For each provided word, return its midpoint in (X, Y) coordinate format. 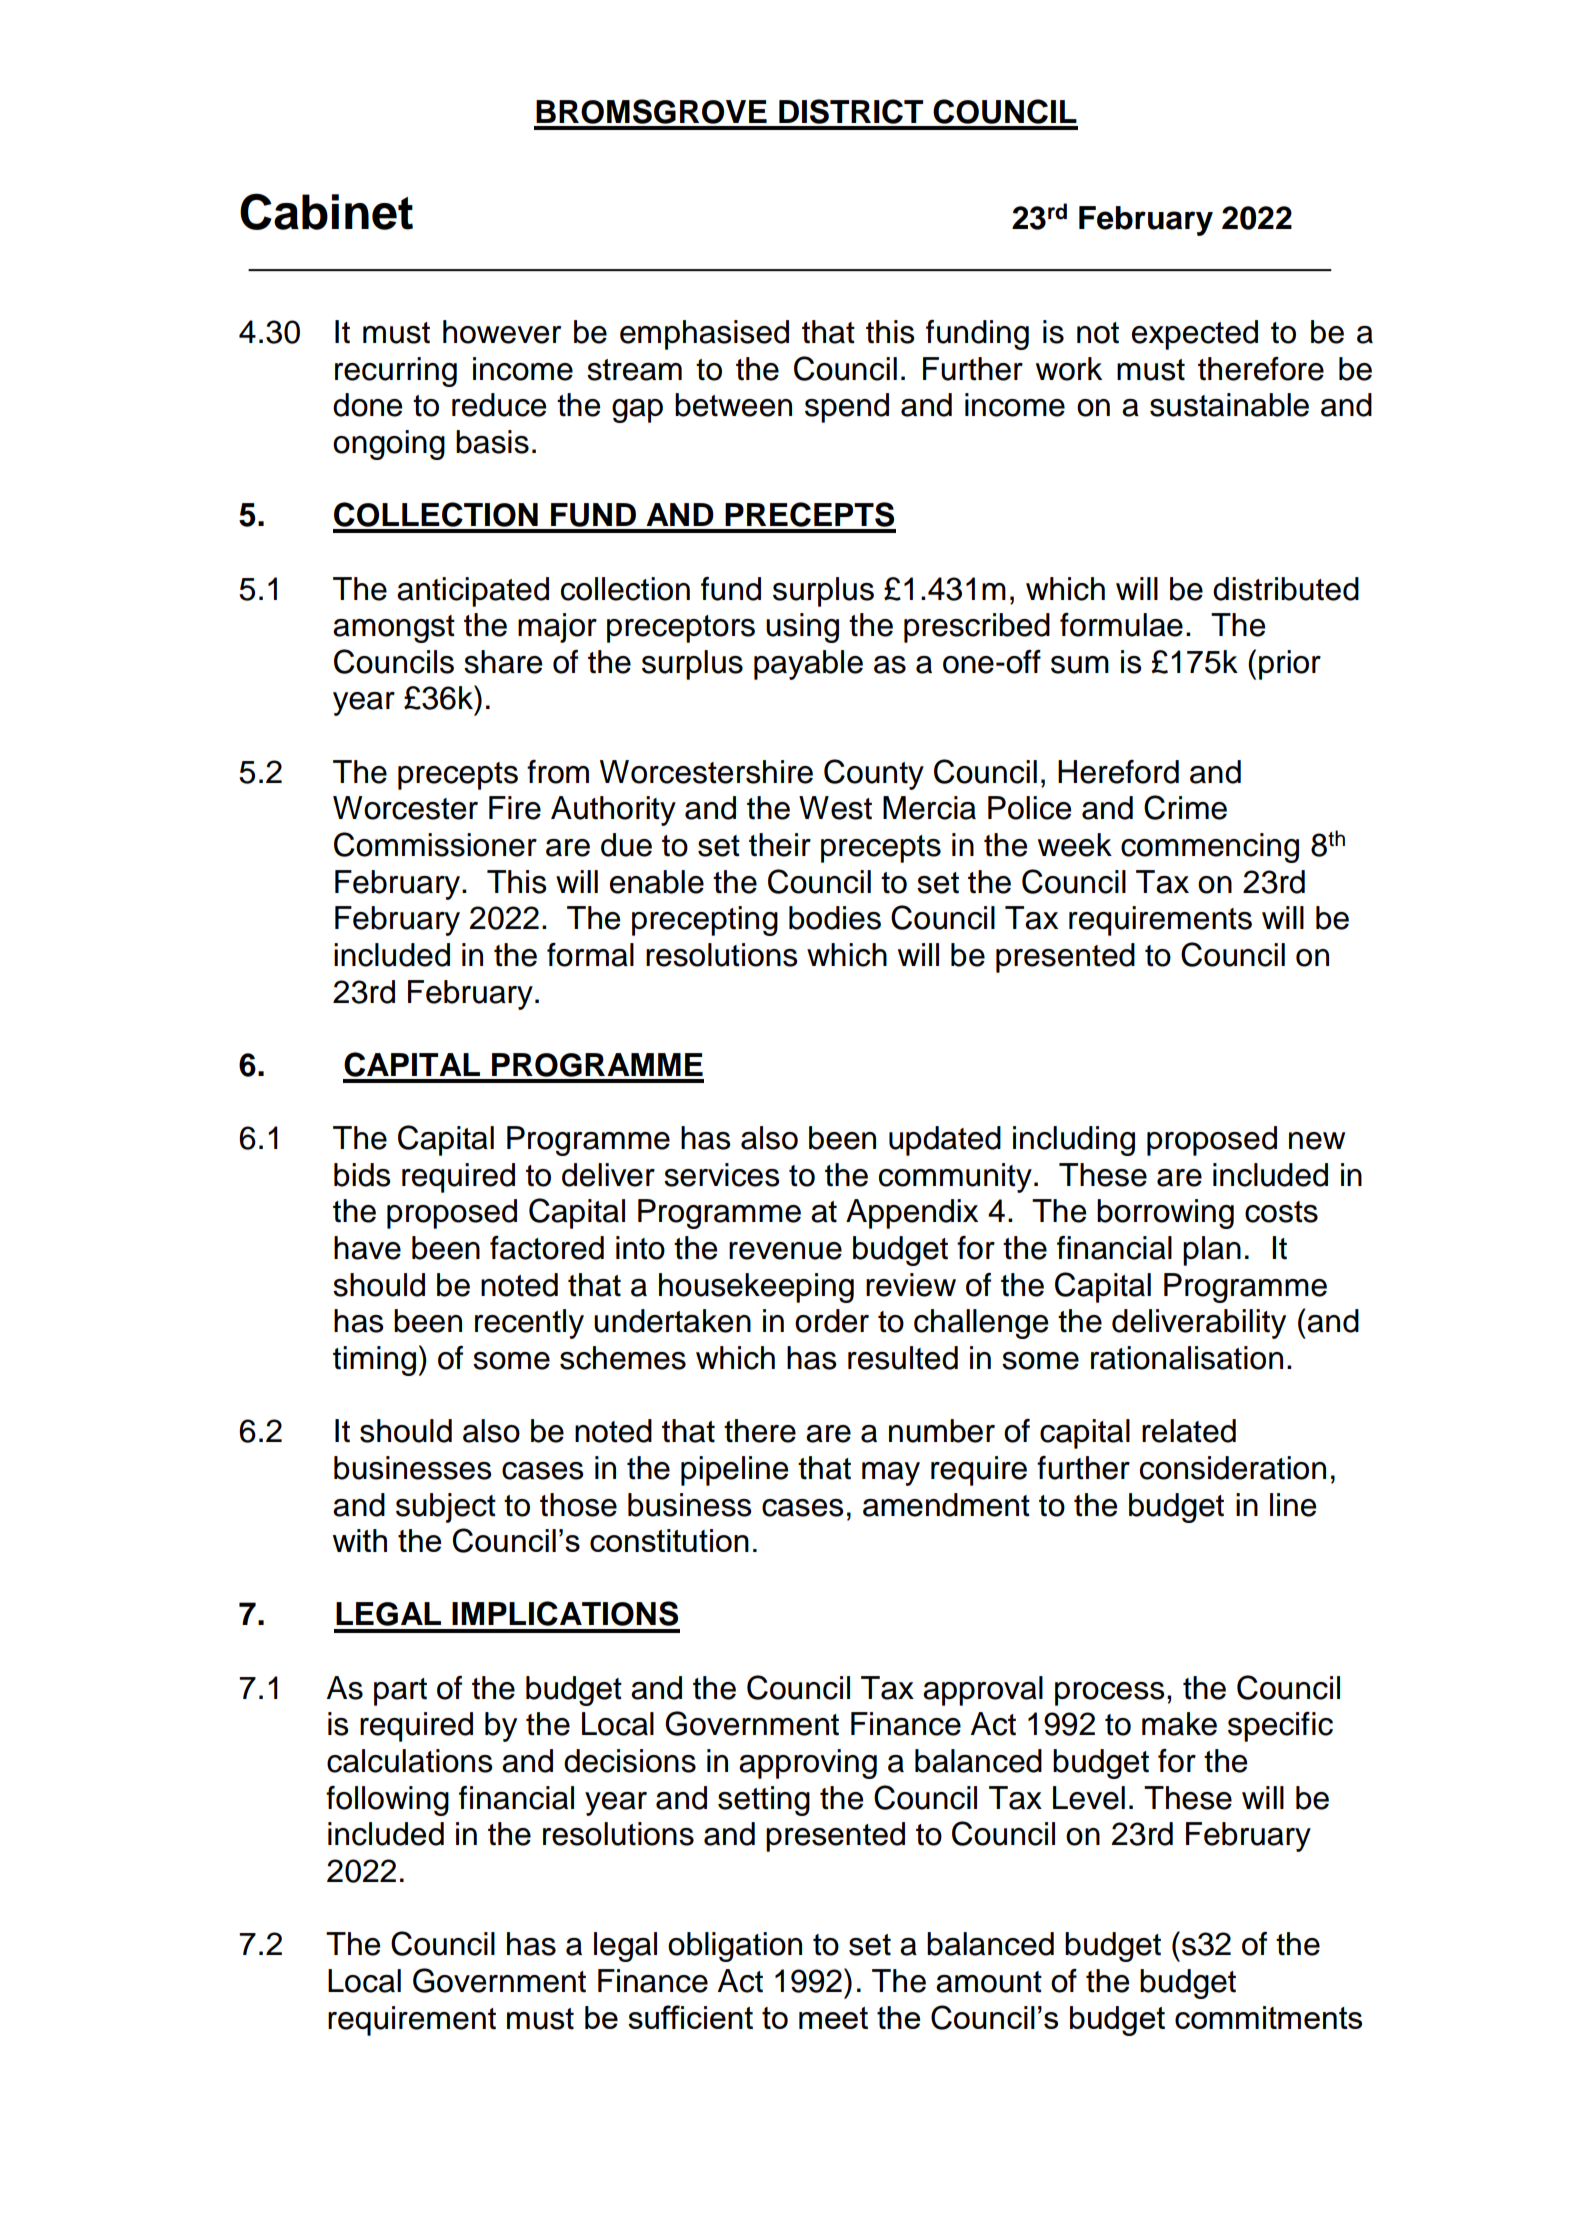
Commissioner (435, 844)
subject (446, 1508)
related (1189, 1431)
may (891, 1474)
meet (833, 2018)
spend (847, 408)
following (387, 1801)
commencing (1210, 848)
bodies (835, 918)
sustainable (1229, 405)
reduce (499, 405)
